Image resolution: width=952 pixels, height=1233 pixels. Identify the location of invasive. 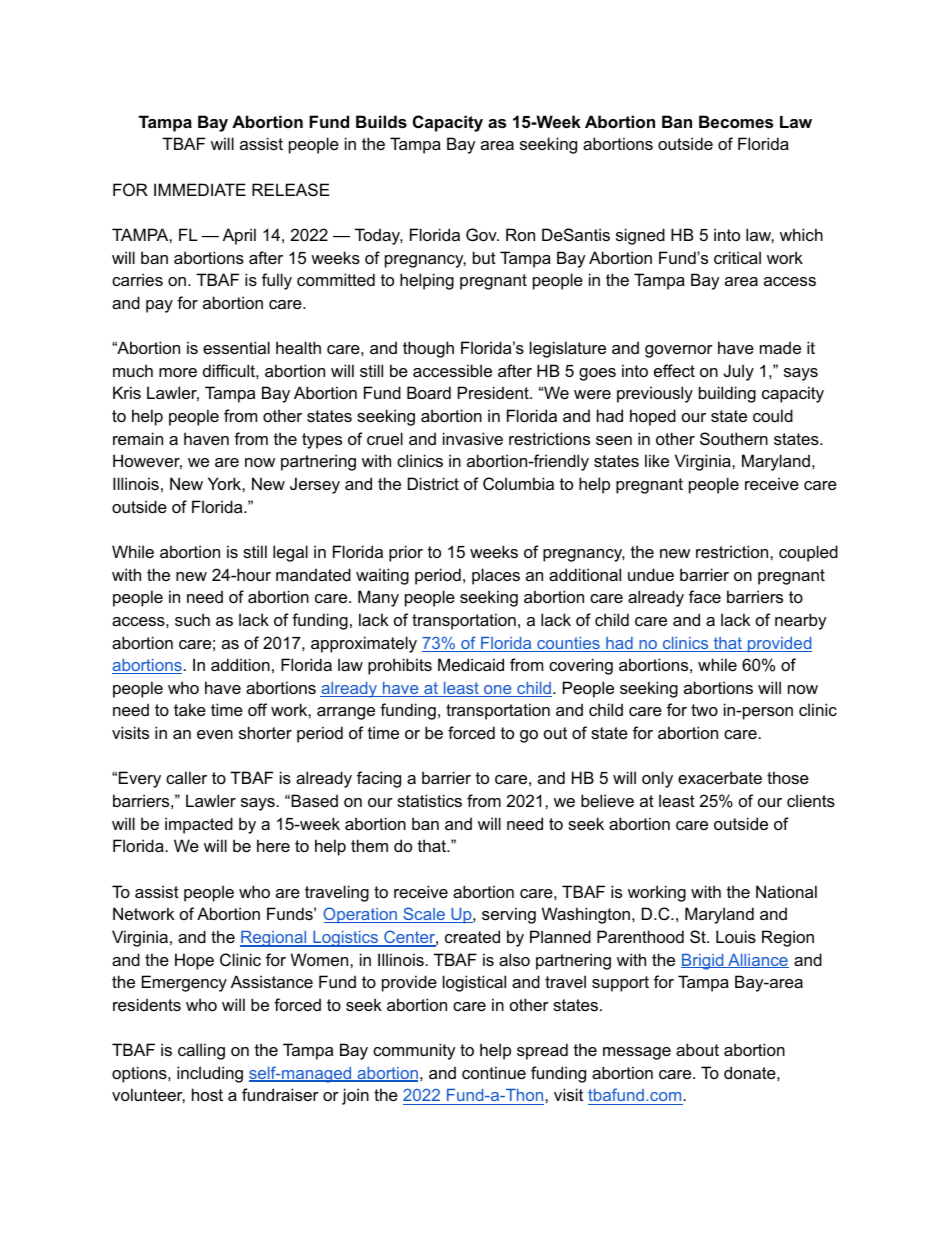
(473, 438).
